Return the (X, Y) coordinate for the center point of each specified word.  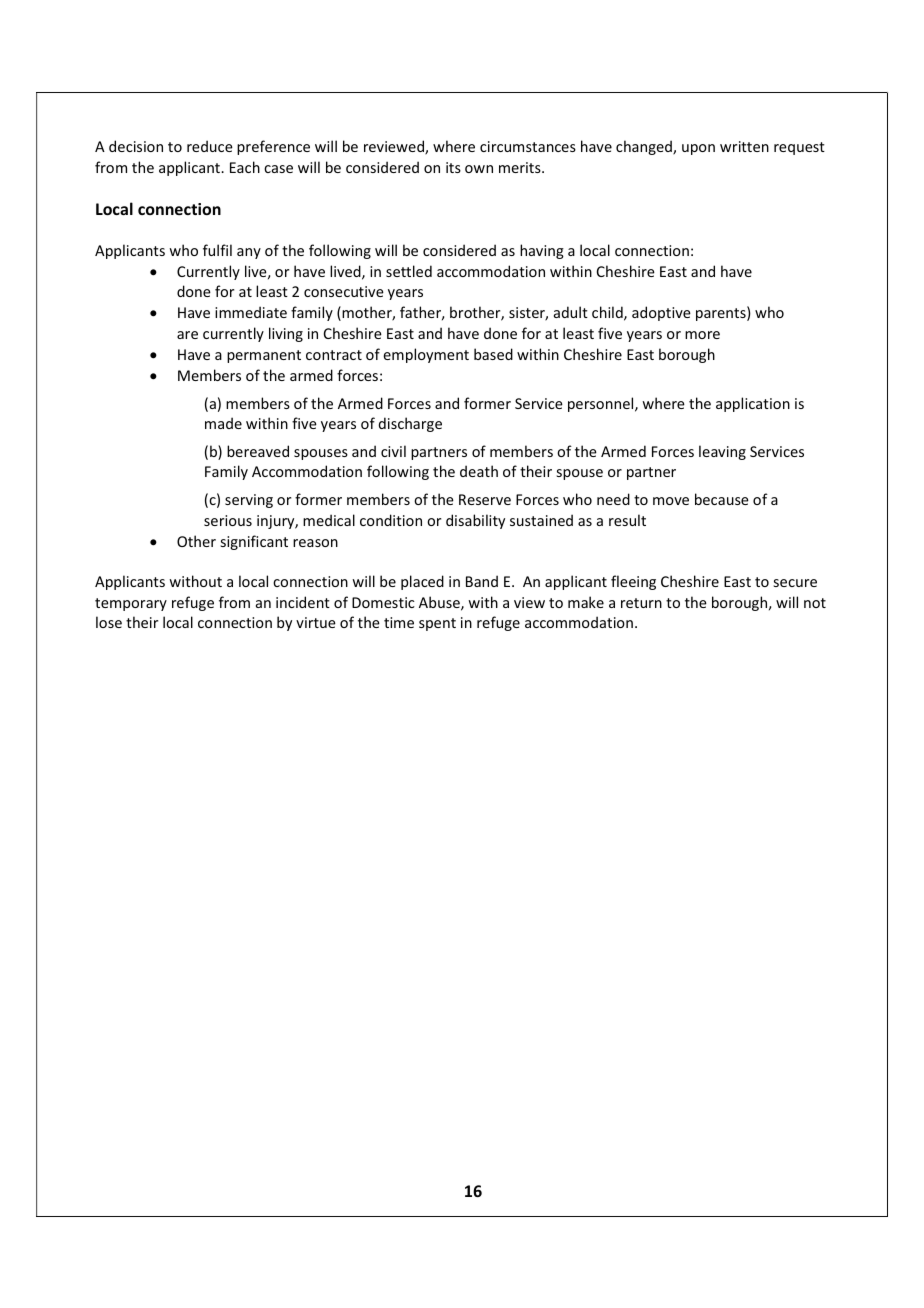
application (753, 404)
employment (426, 355)
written (744, 146)
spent (437, 624)
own (479, 169)
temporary (131, 604)
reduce (210, 146)
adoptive (661, 313)
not (815, 603)
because (722, 499)
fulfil (217, 250)
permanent (264, 356)
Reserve (485, 499)
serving (249, 501)
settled (409, 271)
